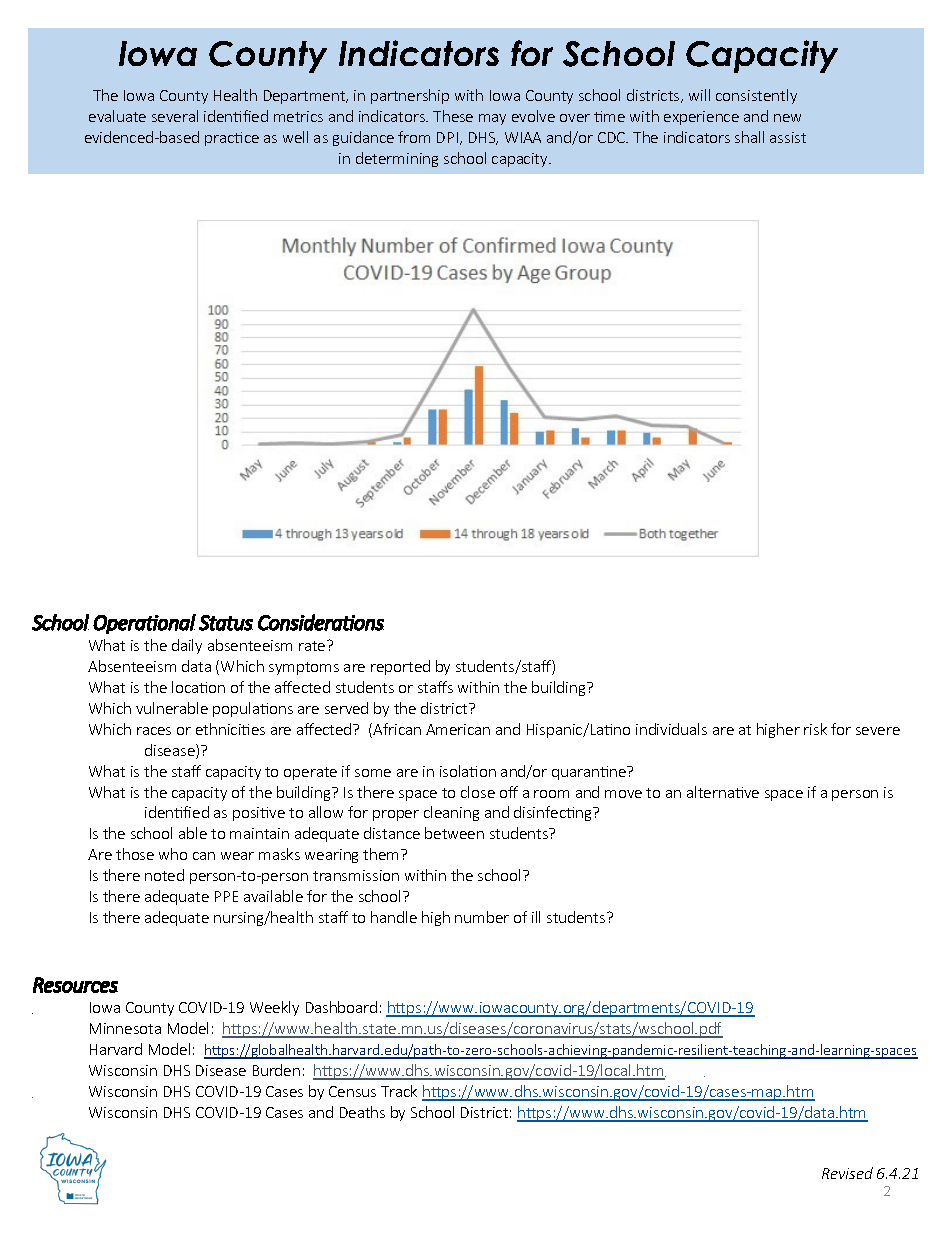 This page has width=952, height=1233. I want to click on risk, so click(815, 729).
